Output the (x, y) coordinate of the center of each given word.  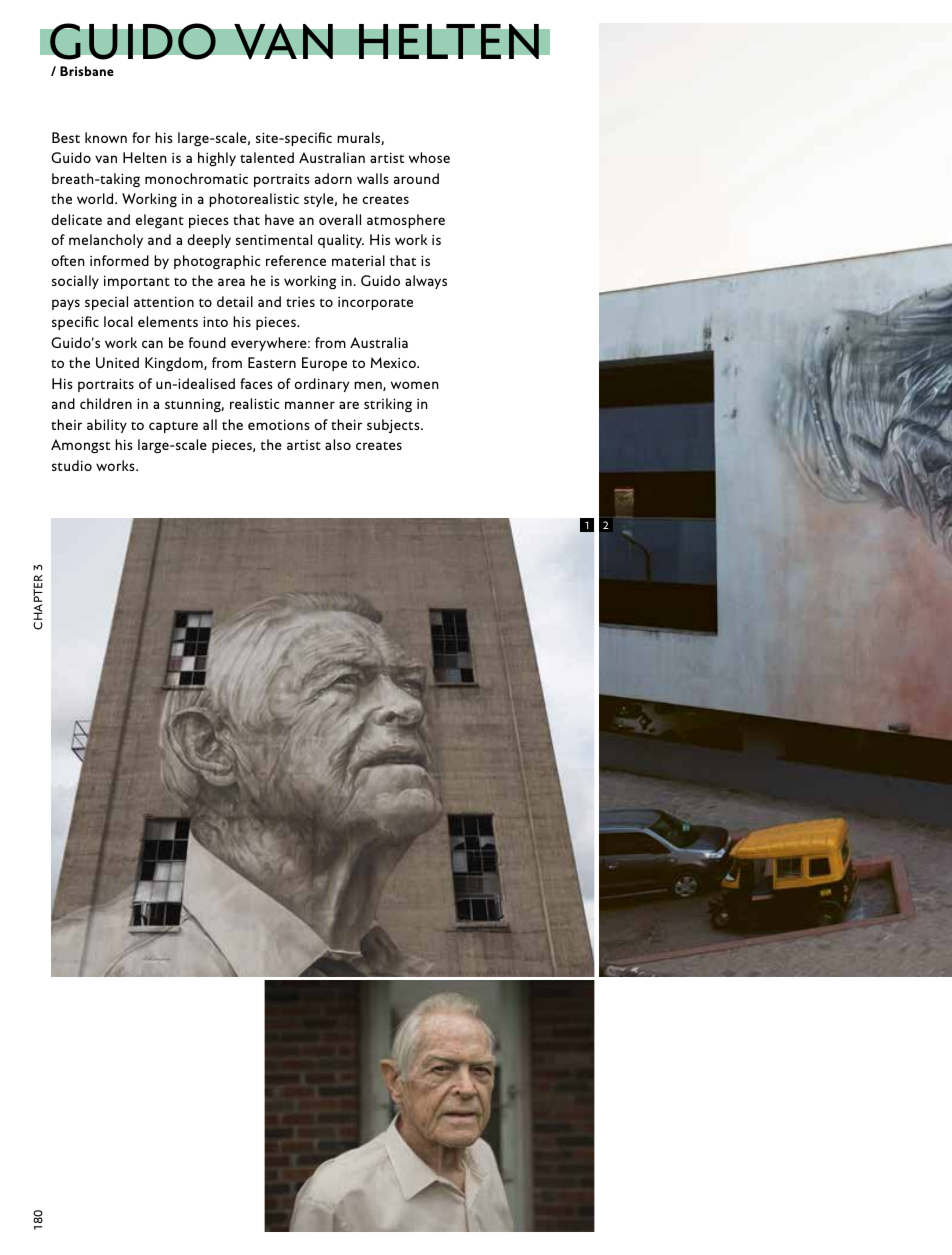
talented (267, 157)
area (231, 282)
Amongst (80, 446)
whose (429, 157)
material (358, 260)
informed (119, 260)
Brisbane (87, 71)
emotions (279, 424)
